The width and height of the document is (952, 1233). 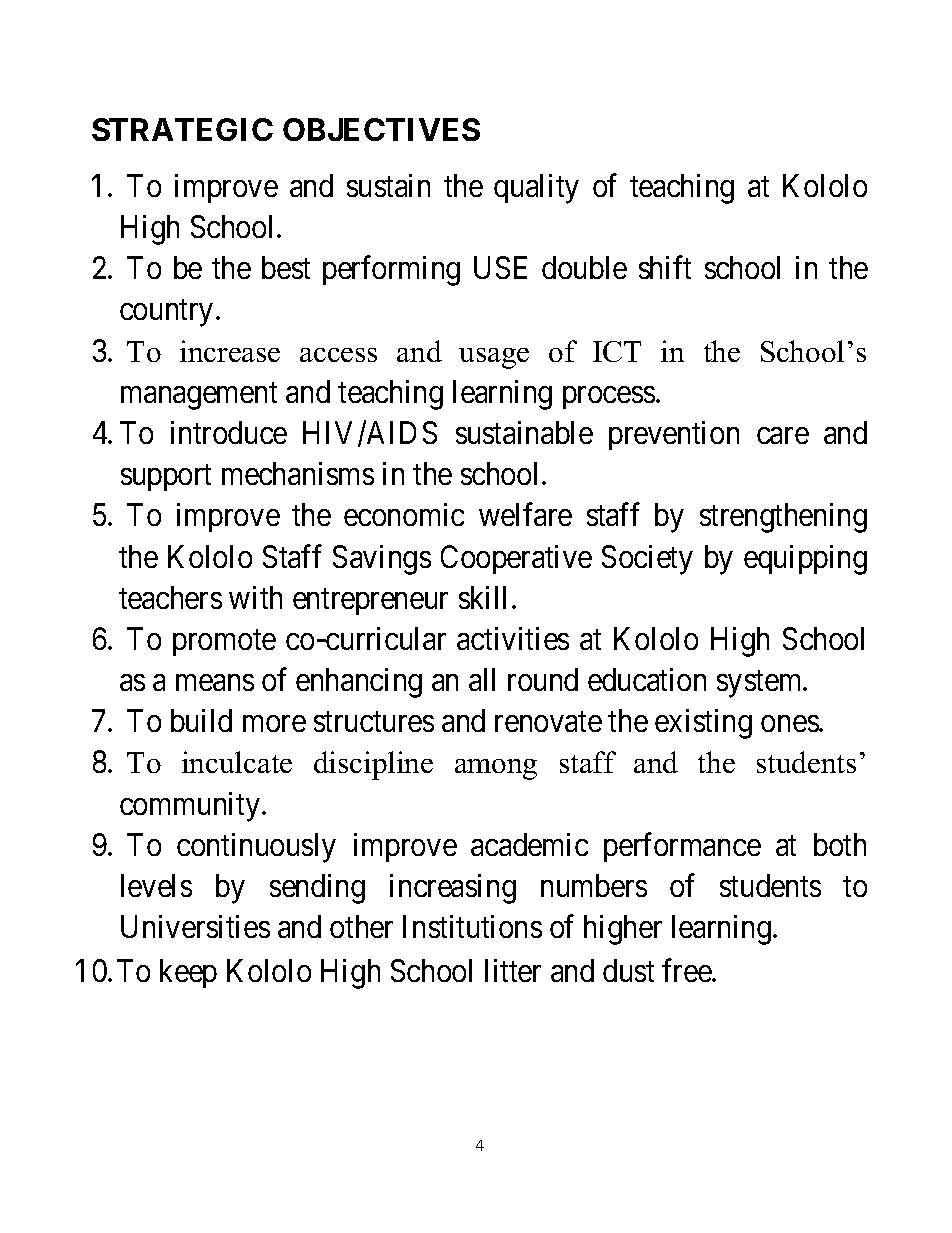 I want to click on STRATEGIC, so click(x=182, y=129).
